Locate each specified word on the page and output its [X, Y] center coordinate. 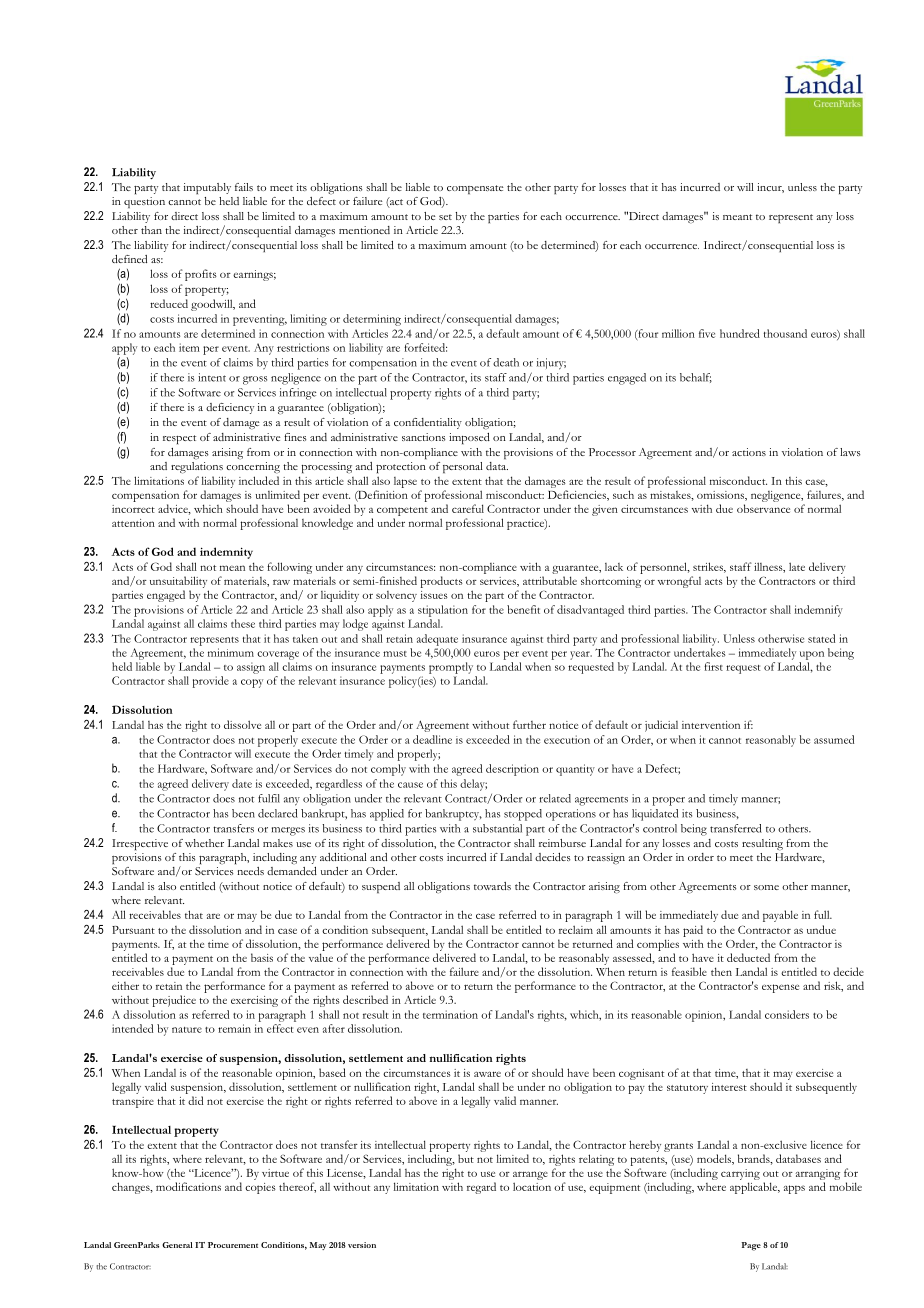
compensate [475, 190]
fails [244, 187]
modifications [188, 1186]
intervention [711, 725]
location [532, 1186]
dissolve [242, 724]
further [529, 724]
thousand [785, 333]
